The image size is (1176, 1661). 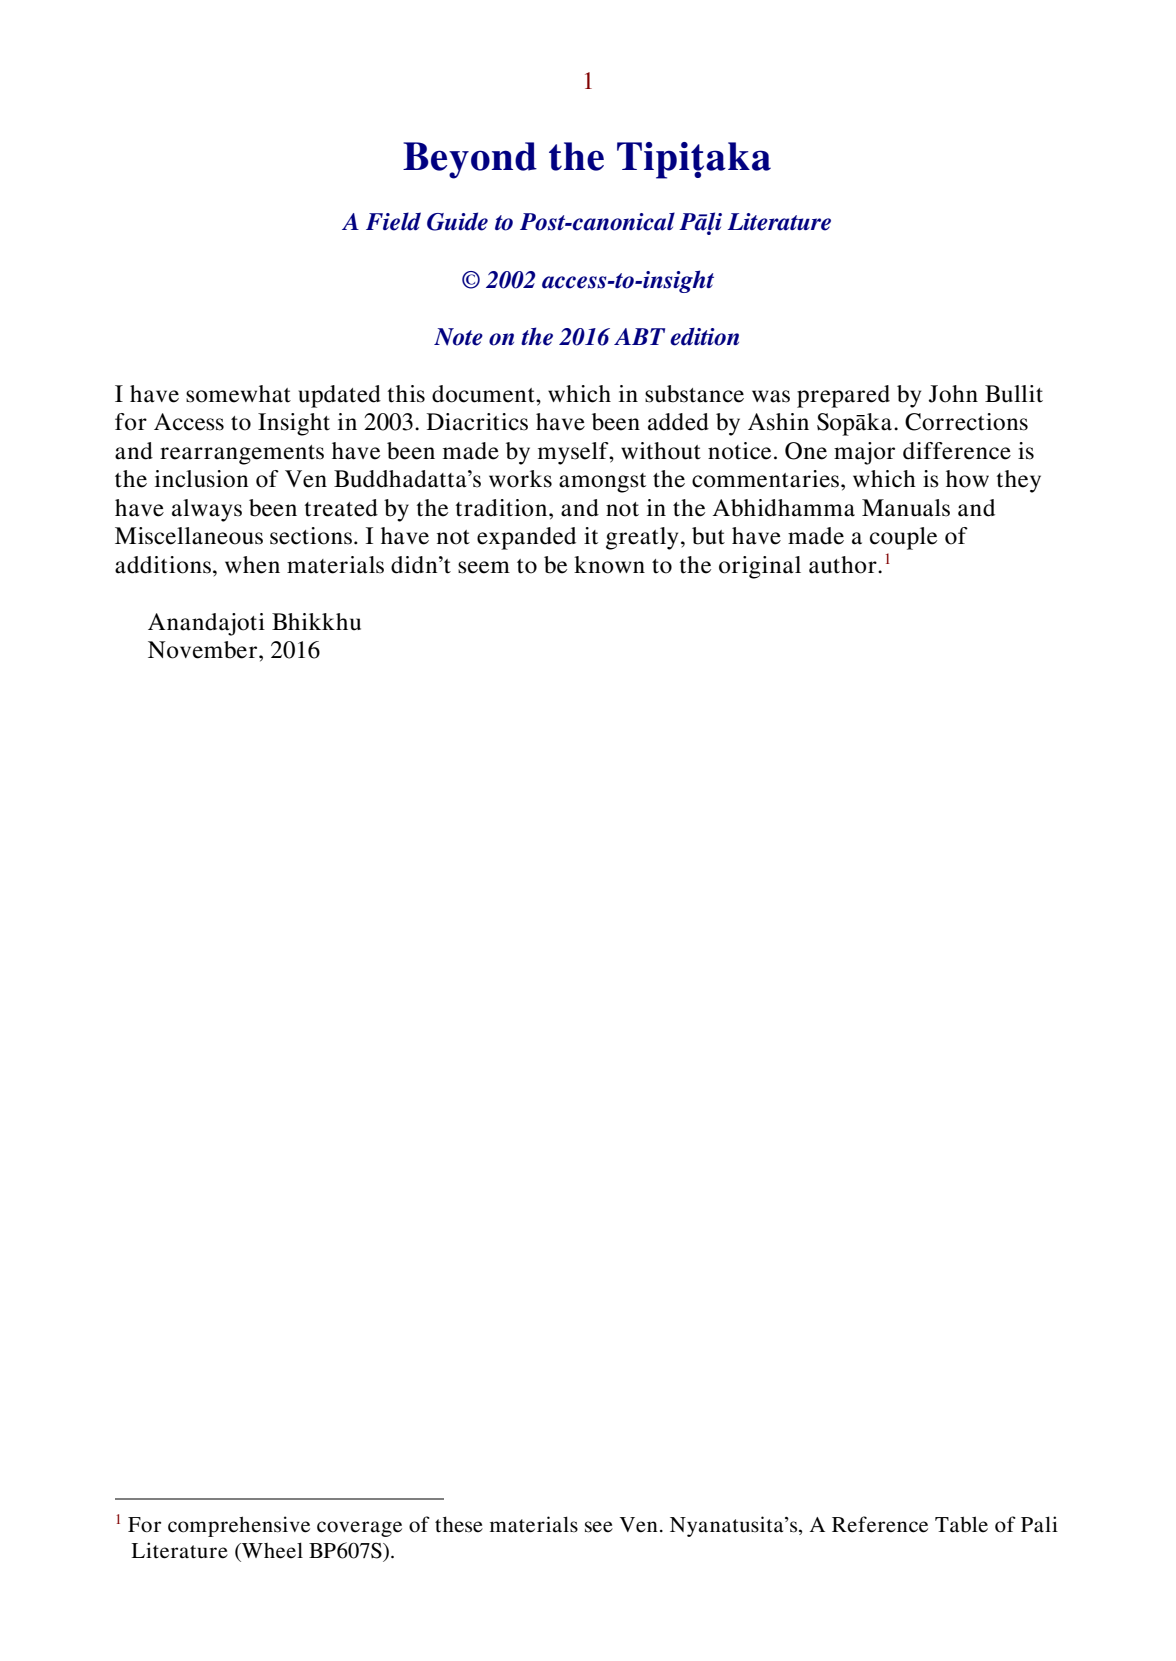 I want to click on coverage, so click(x=359, y=1529).
